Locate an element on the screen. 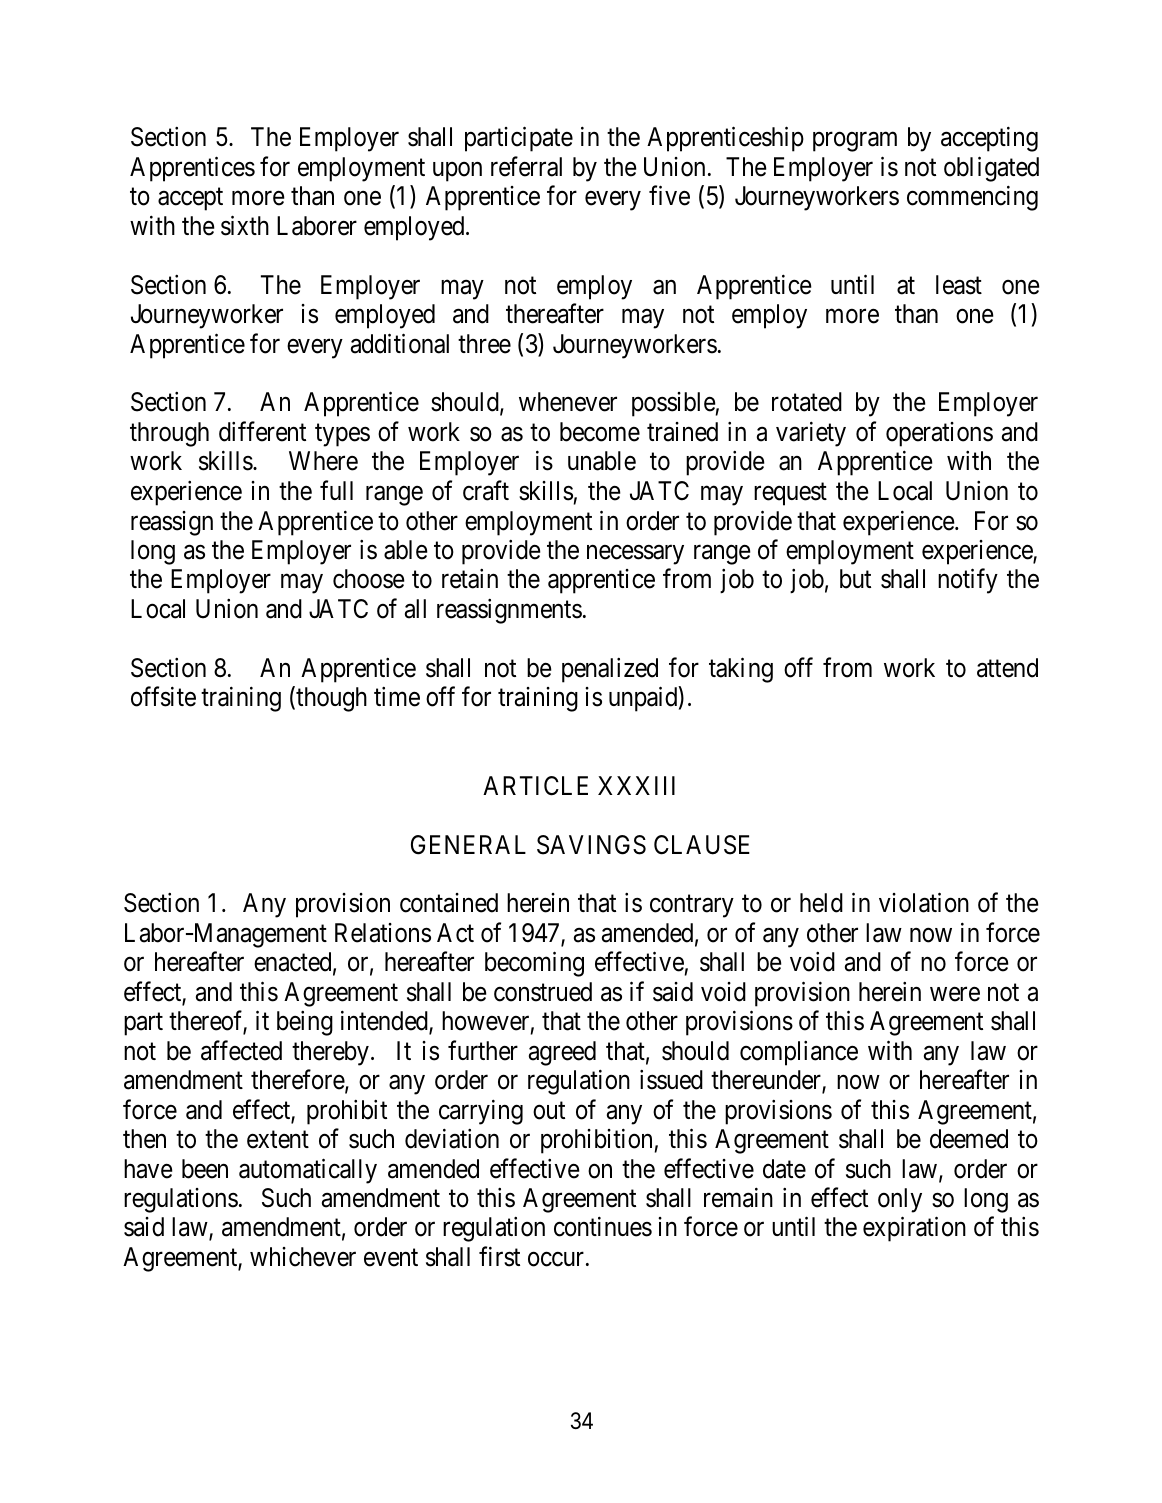 The height and width of the screenshot is (1503, 1162). were is located at coordinates (955, 994).
